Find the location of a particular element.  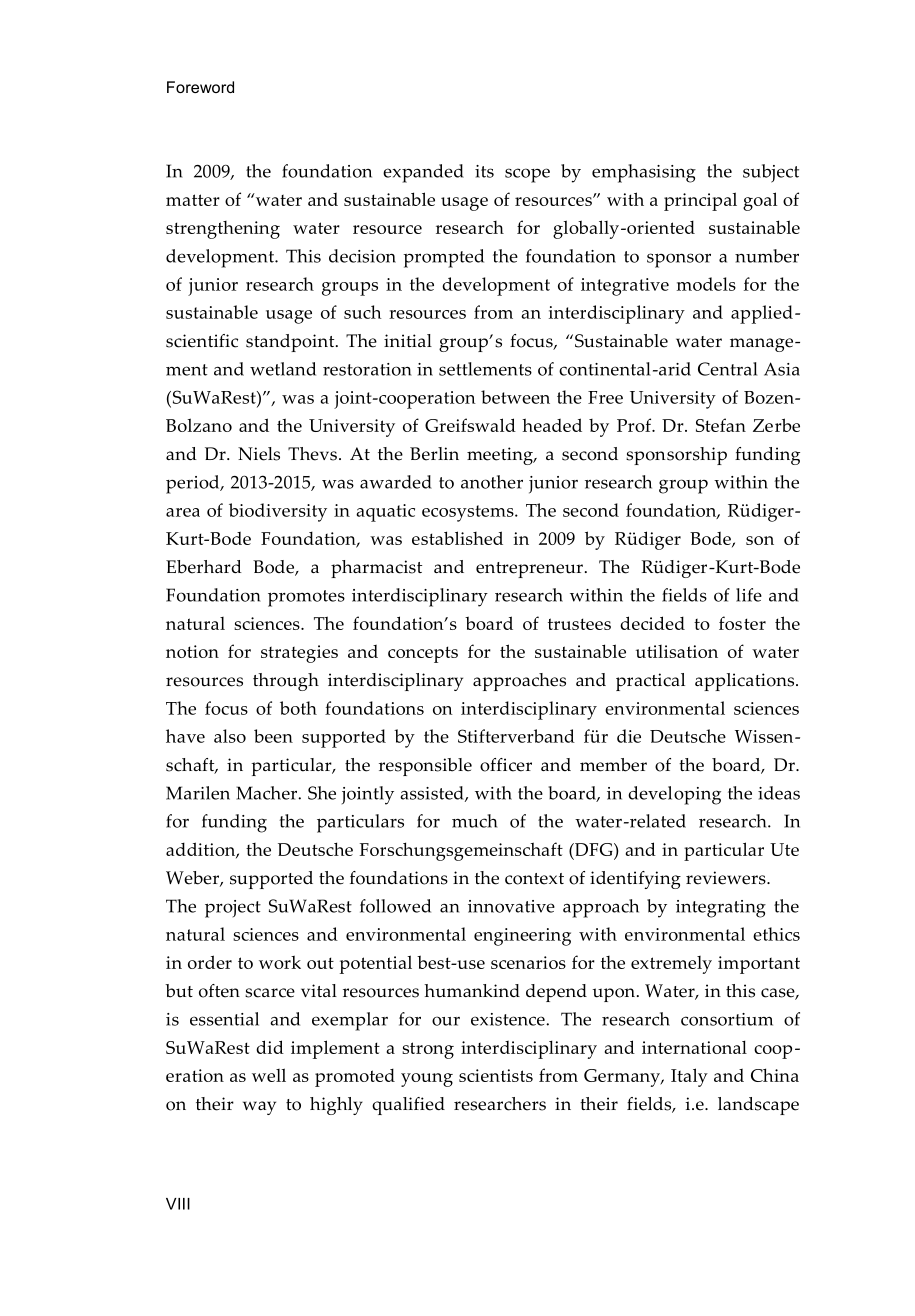

developing is located at coordinates (674, 795).
